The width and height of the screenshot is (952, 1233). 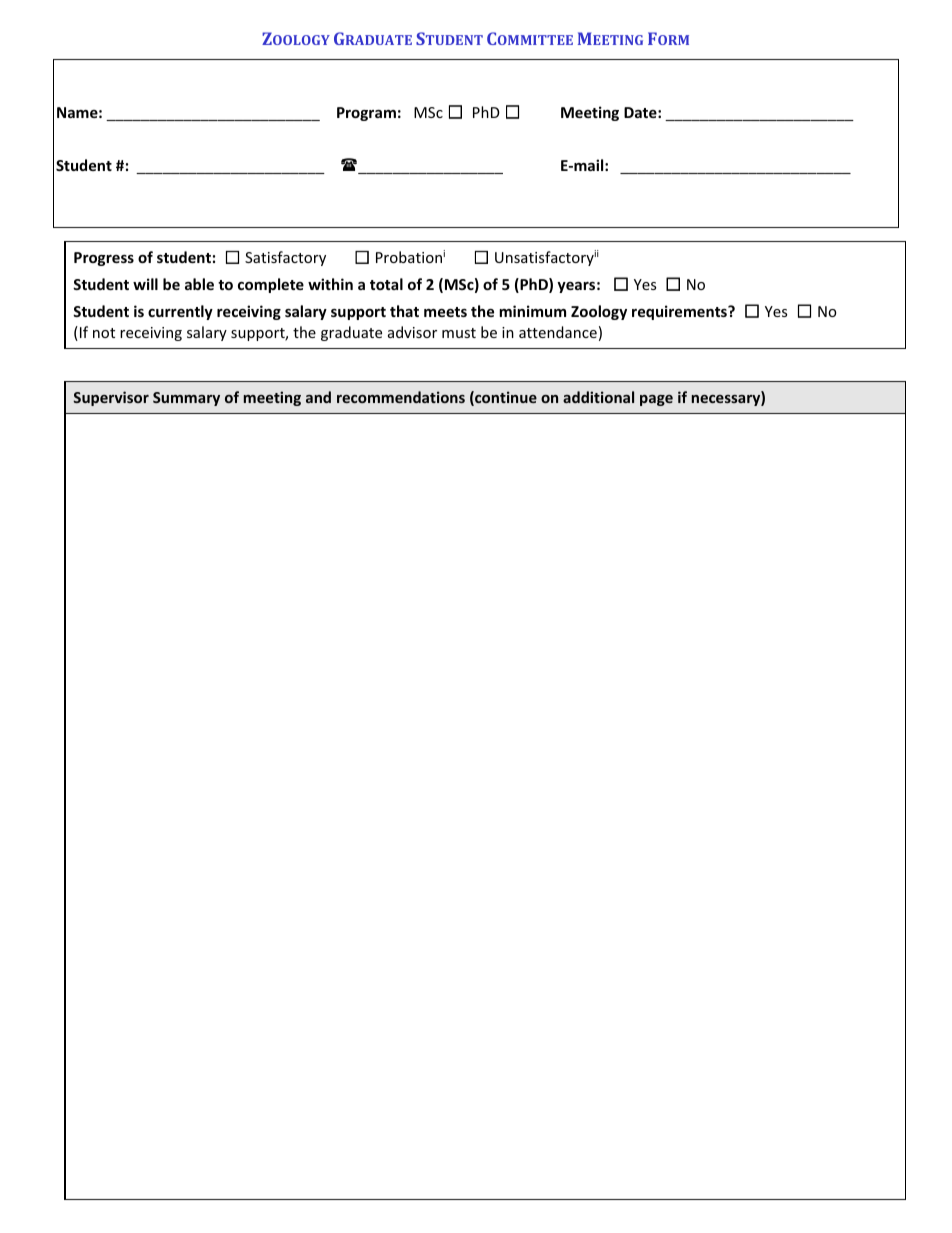 What do you see at coordinates (186, 399) in the screenshot?
I see `Summary` at bounding box center [186, 399].
